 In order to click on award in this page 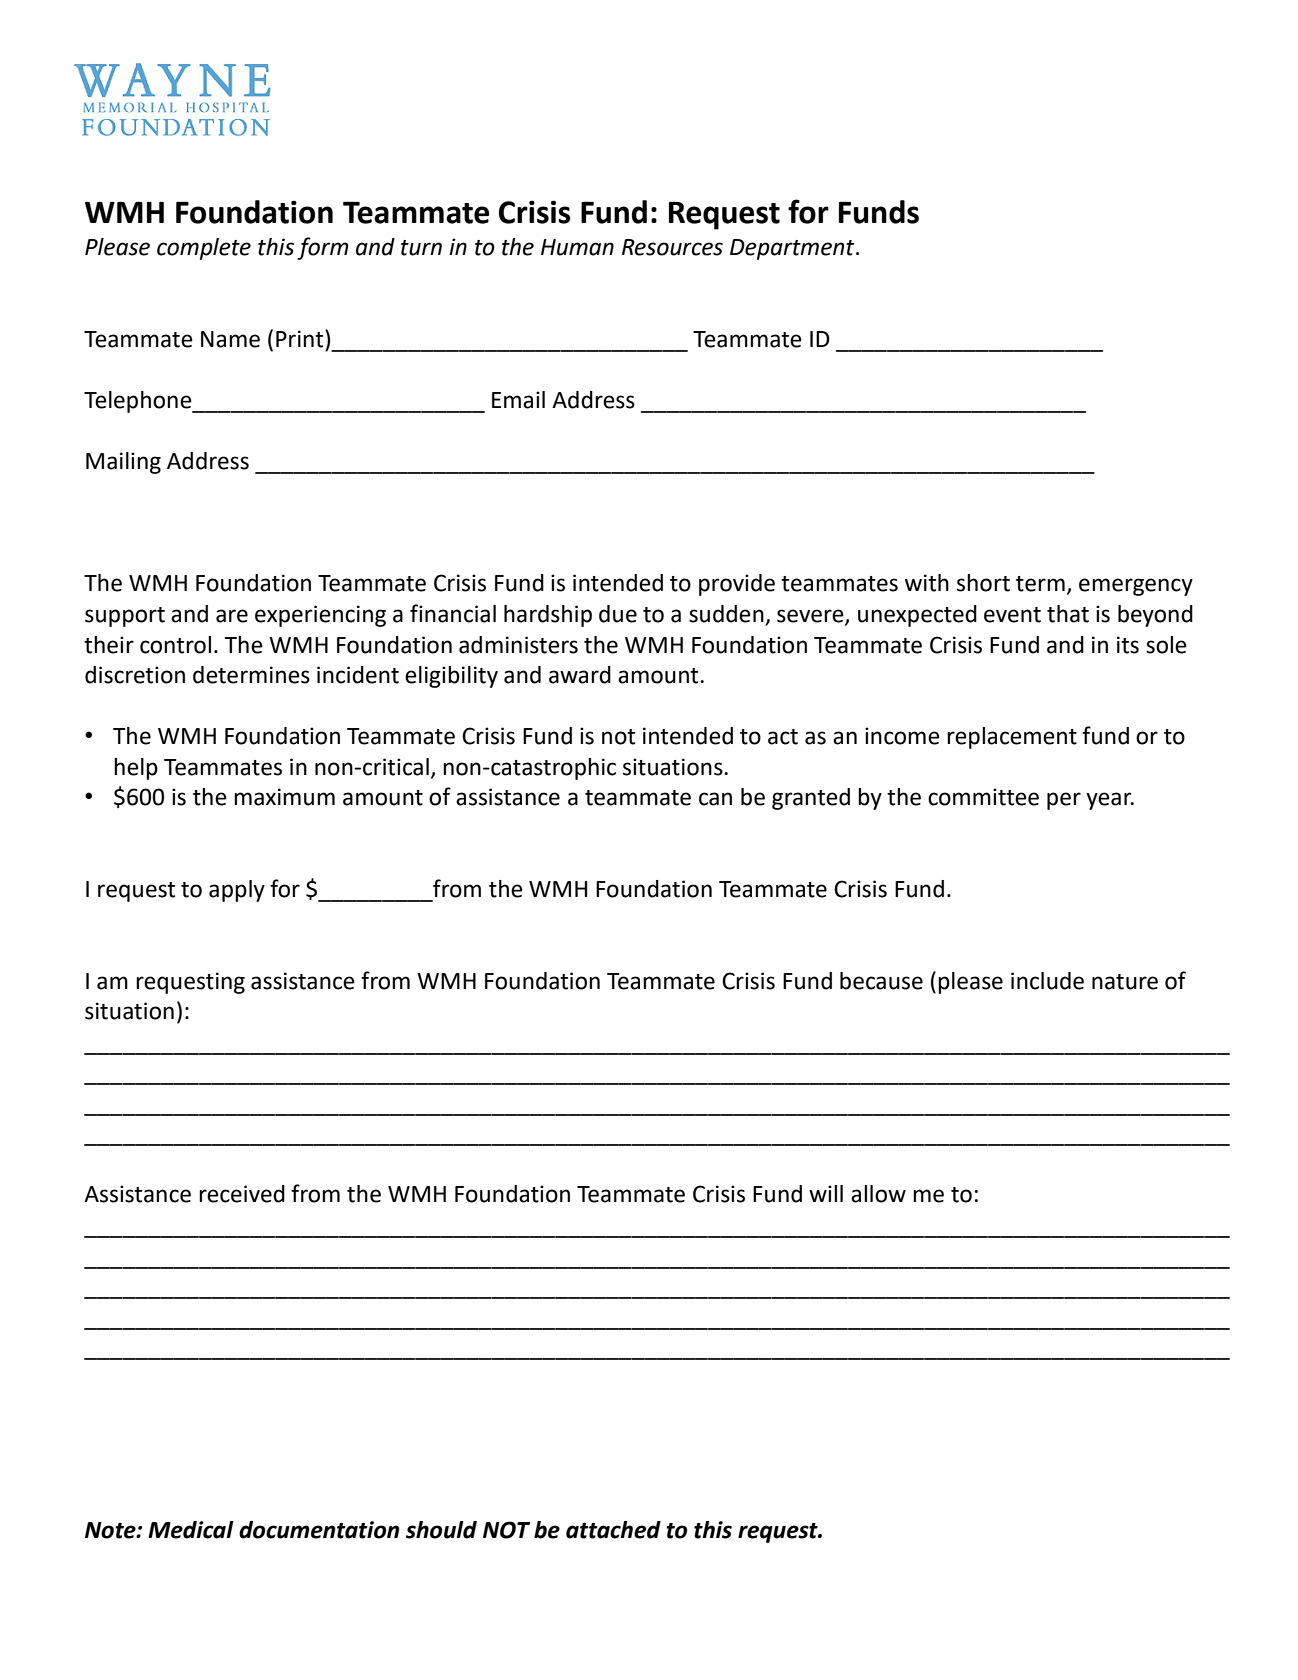, I will do `click(580, 675)`.
